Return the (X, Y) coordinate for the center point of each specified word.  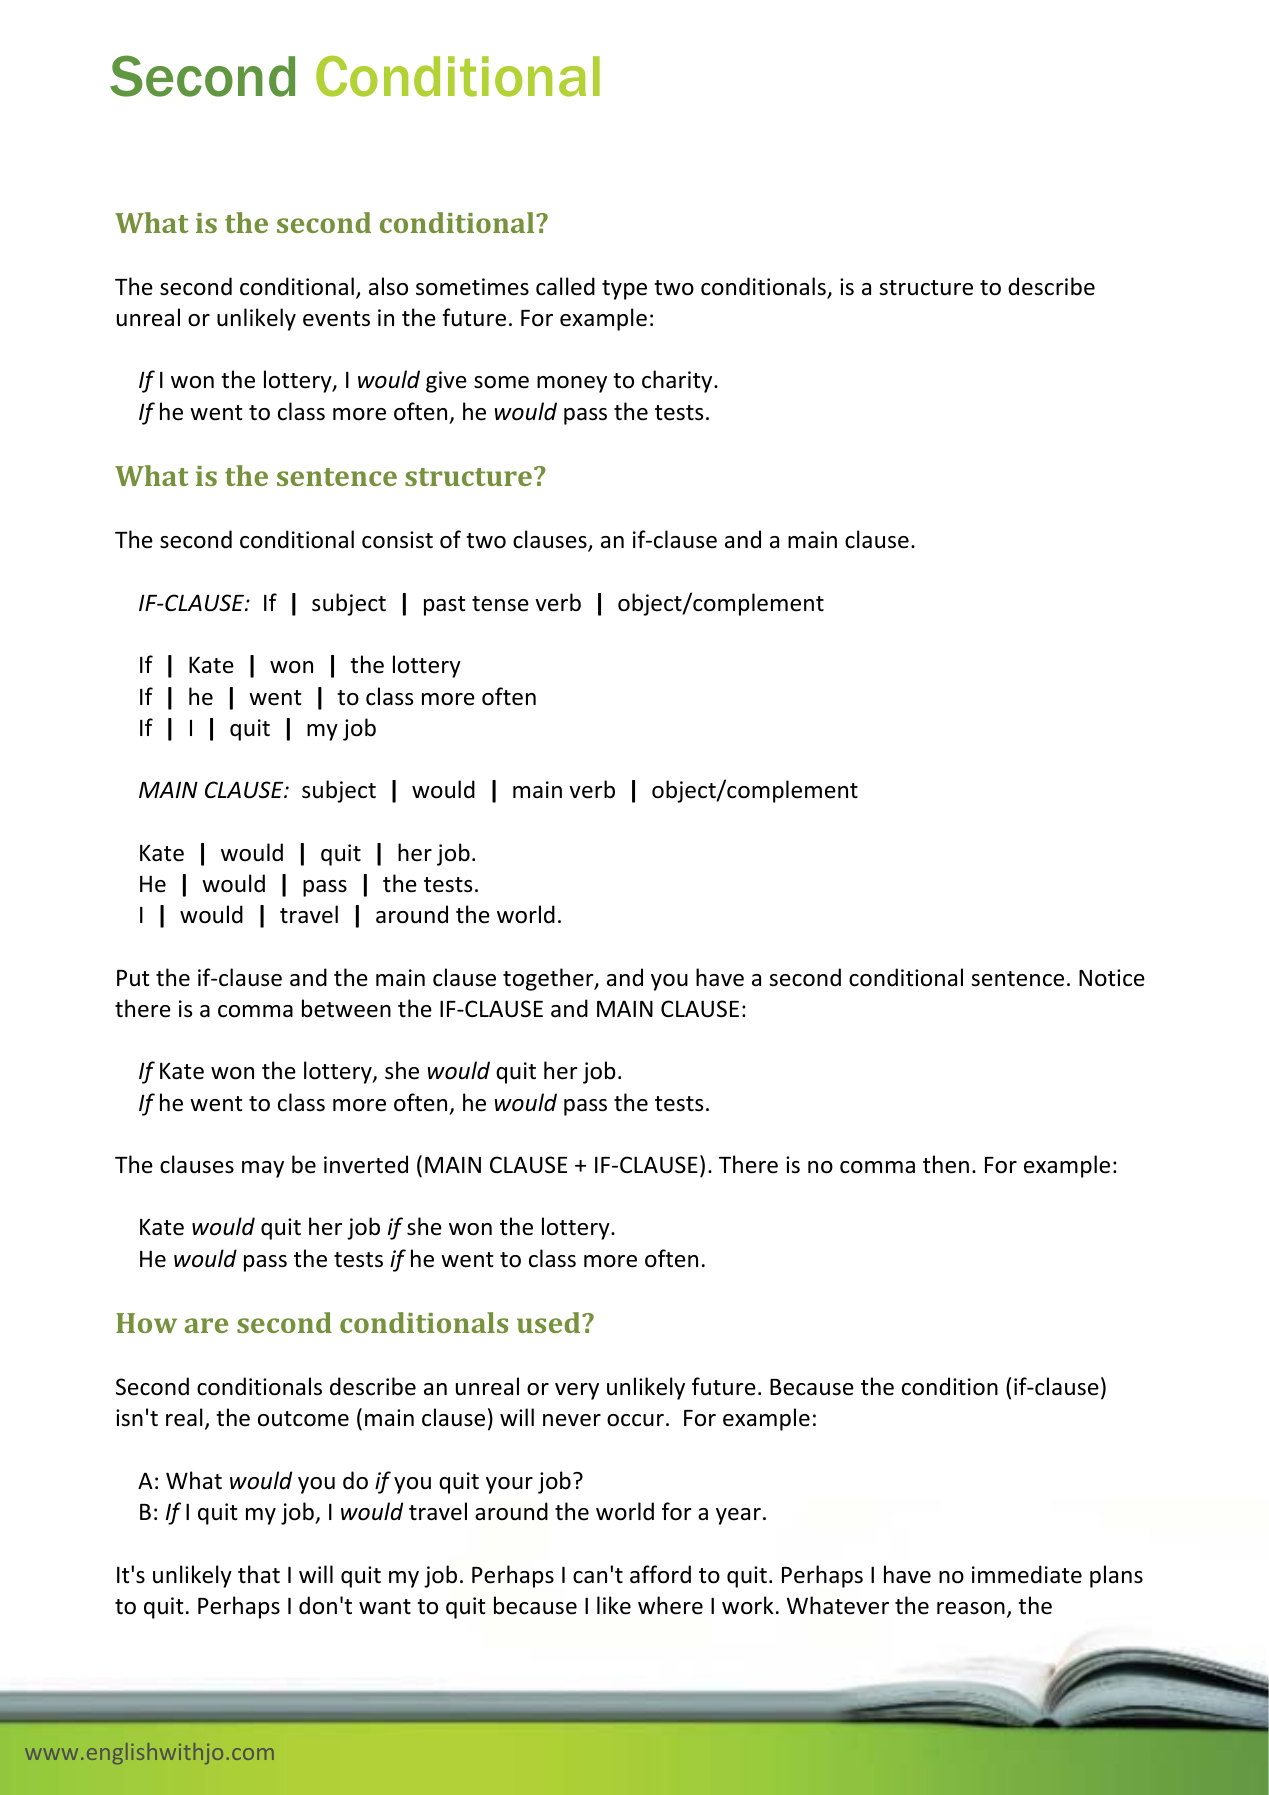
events (336, 319)
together (549, 979)
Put (133, 978)
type (624, 290)
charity (678, 381)
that (259, 1574)
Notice (1112, 978)
